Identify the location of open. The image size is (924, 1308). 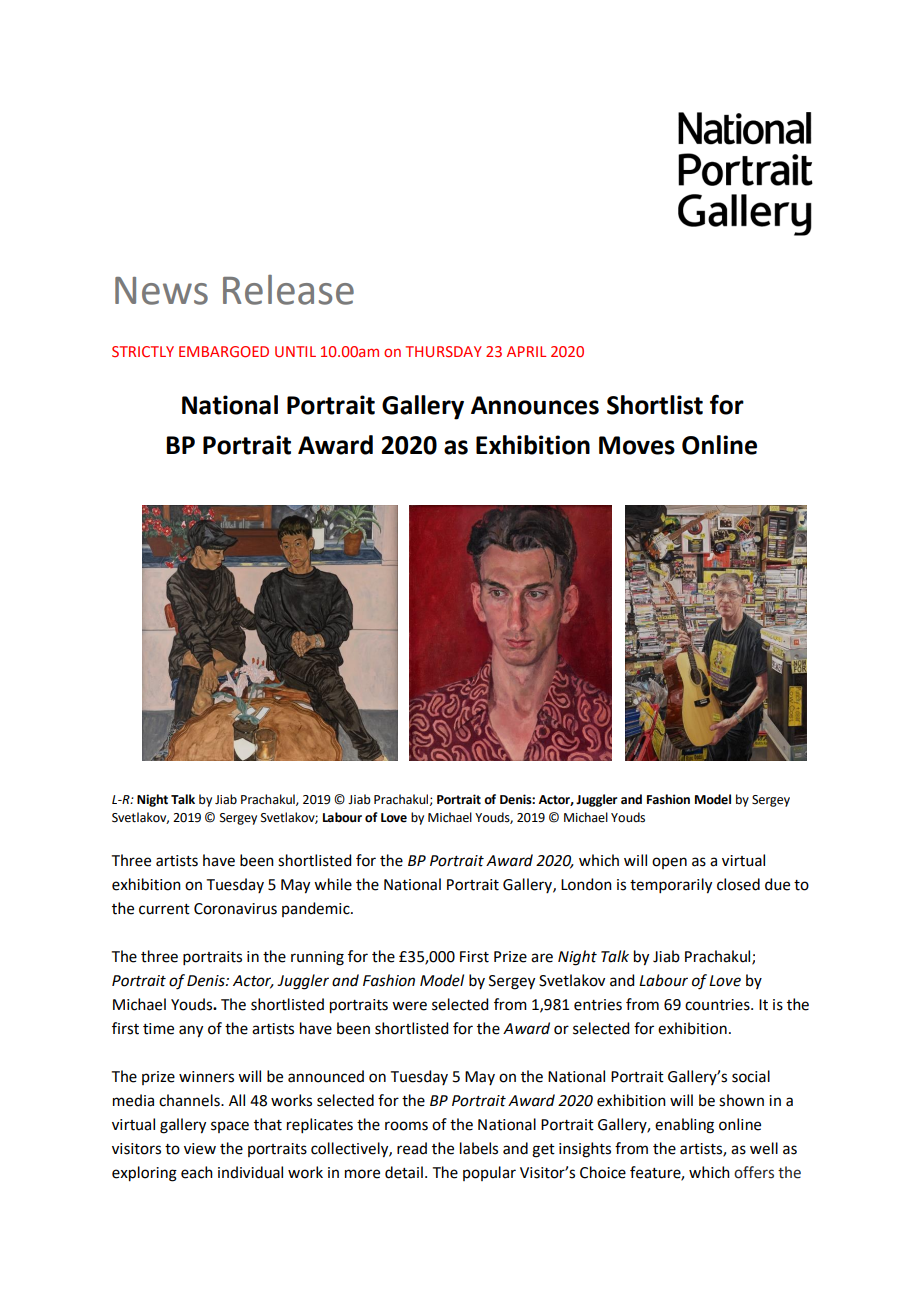
(669, 863).
